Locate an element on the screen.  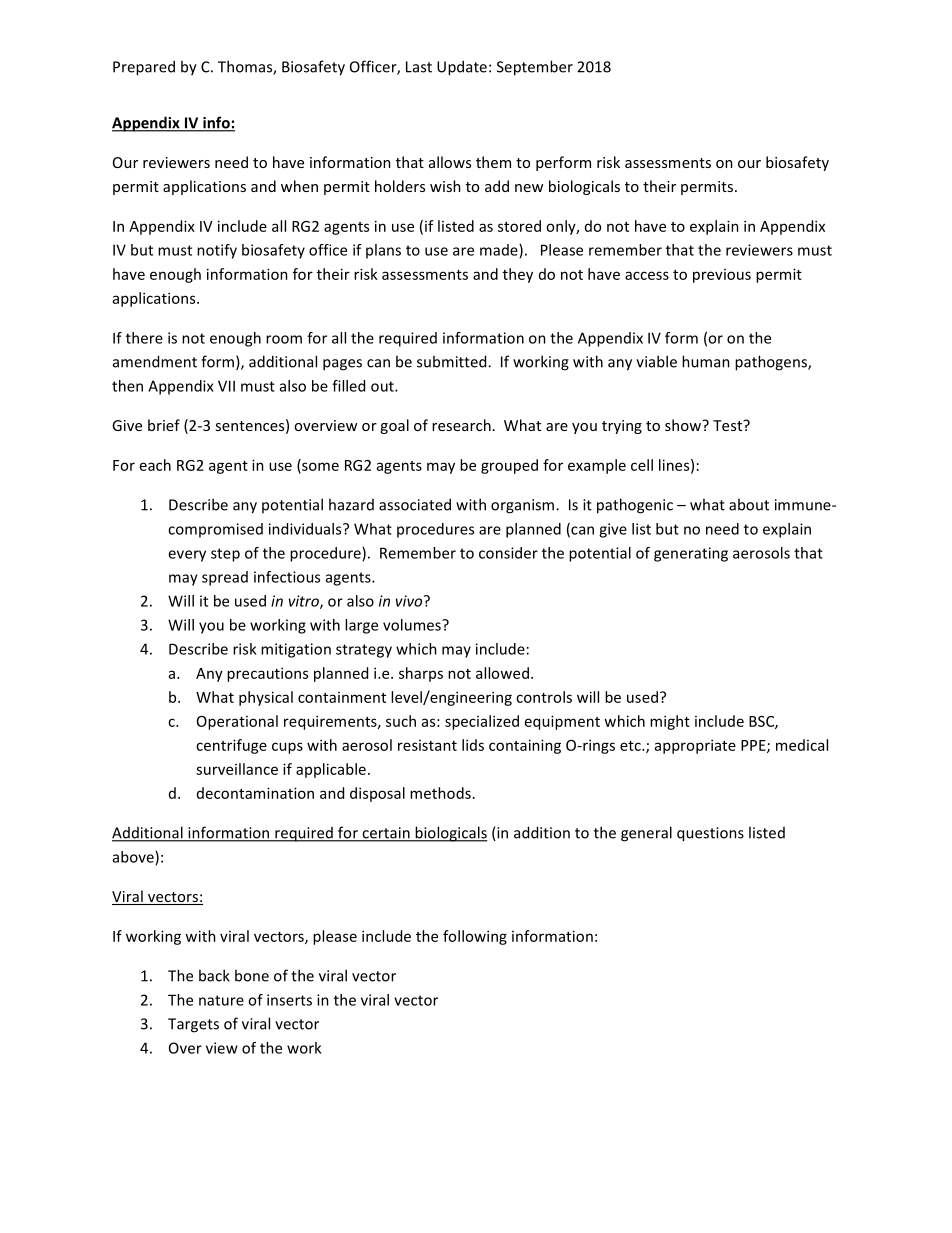
questions is located at coordinates (710, 834).
